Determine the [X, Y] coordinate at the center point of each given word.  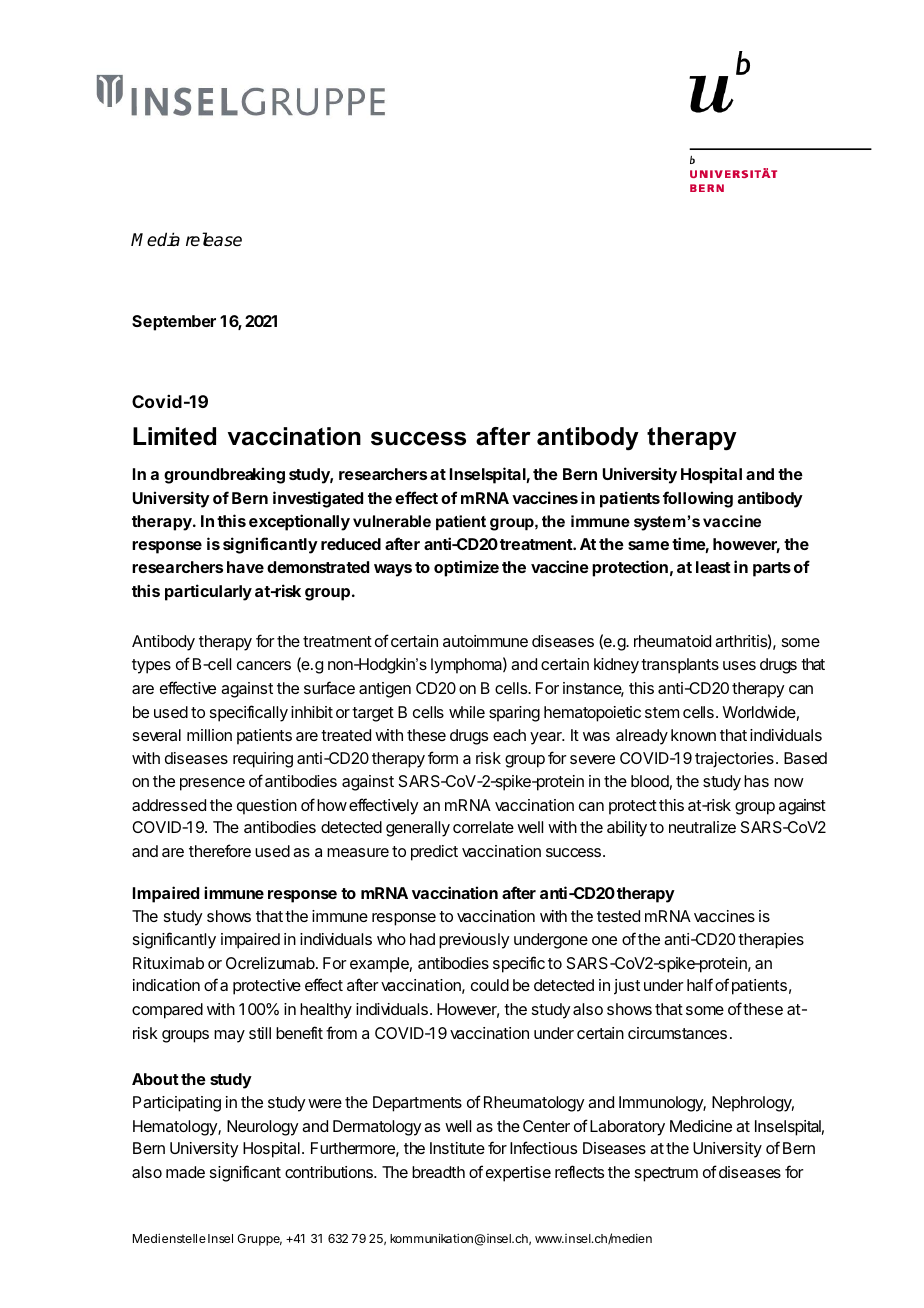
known [693, 735]
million [209, 735]
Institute [457, 1148]
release [214, 239]
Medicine [701, 1126]
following [698, 499]
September [174, 323]
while [467, 712]
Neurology [263, 1128]
